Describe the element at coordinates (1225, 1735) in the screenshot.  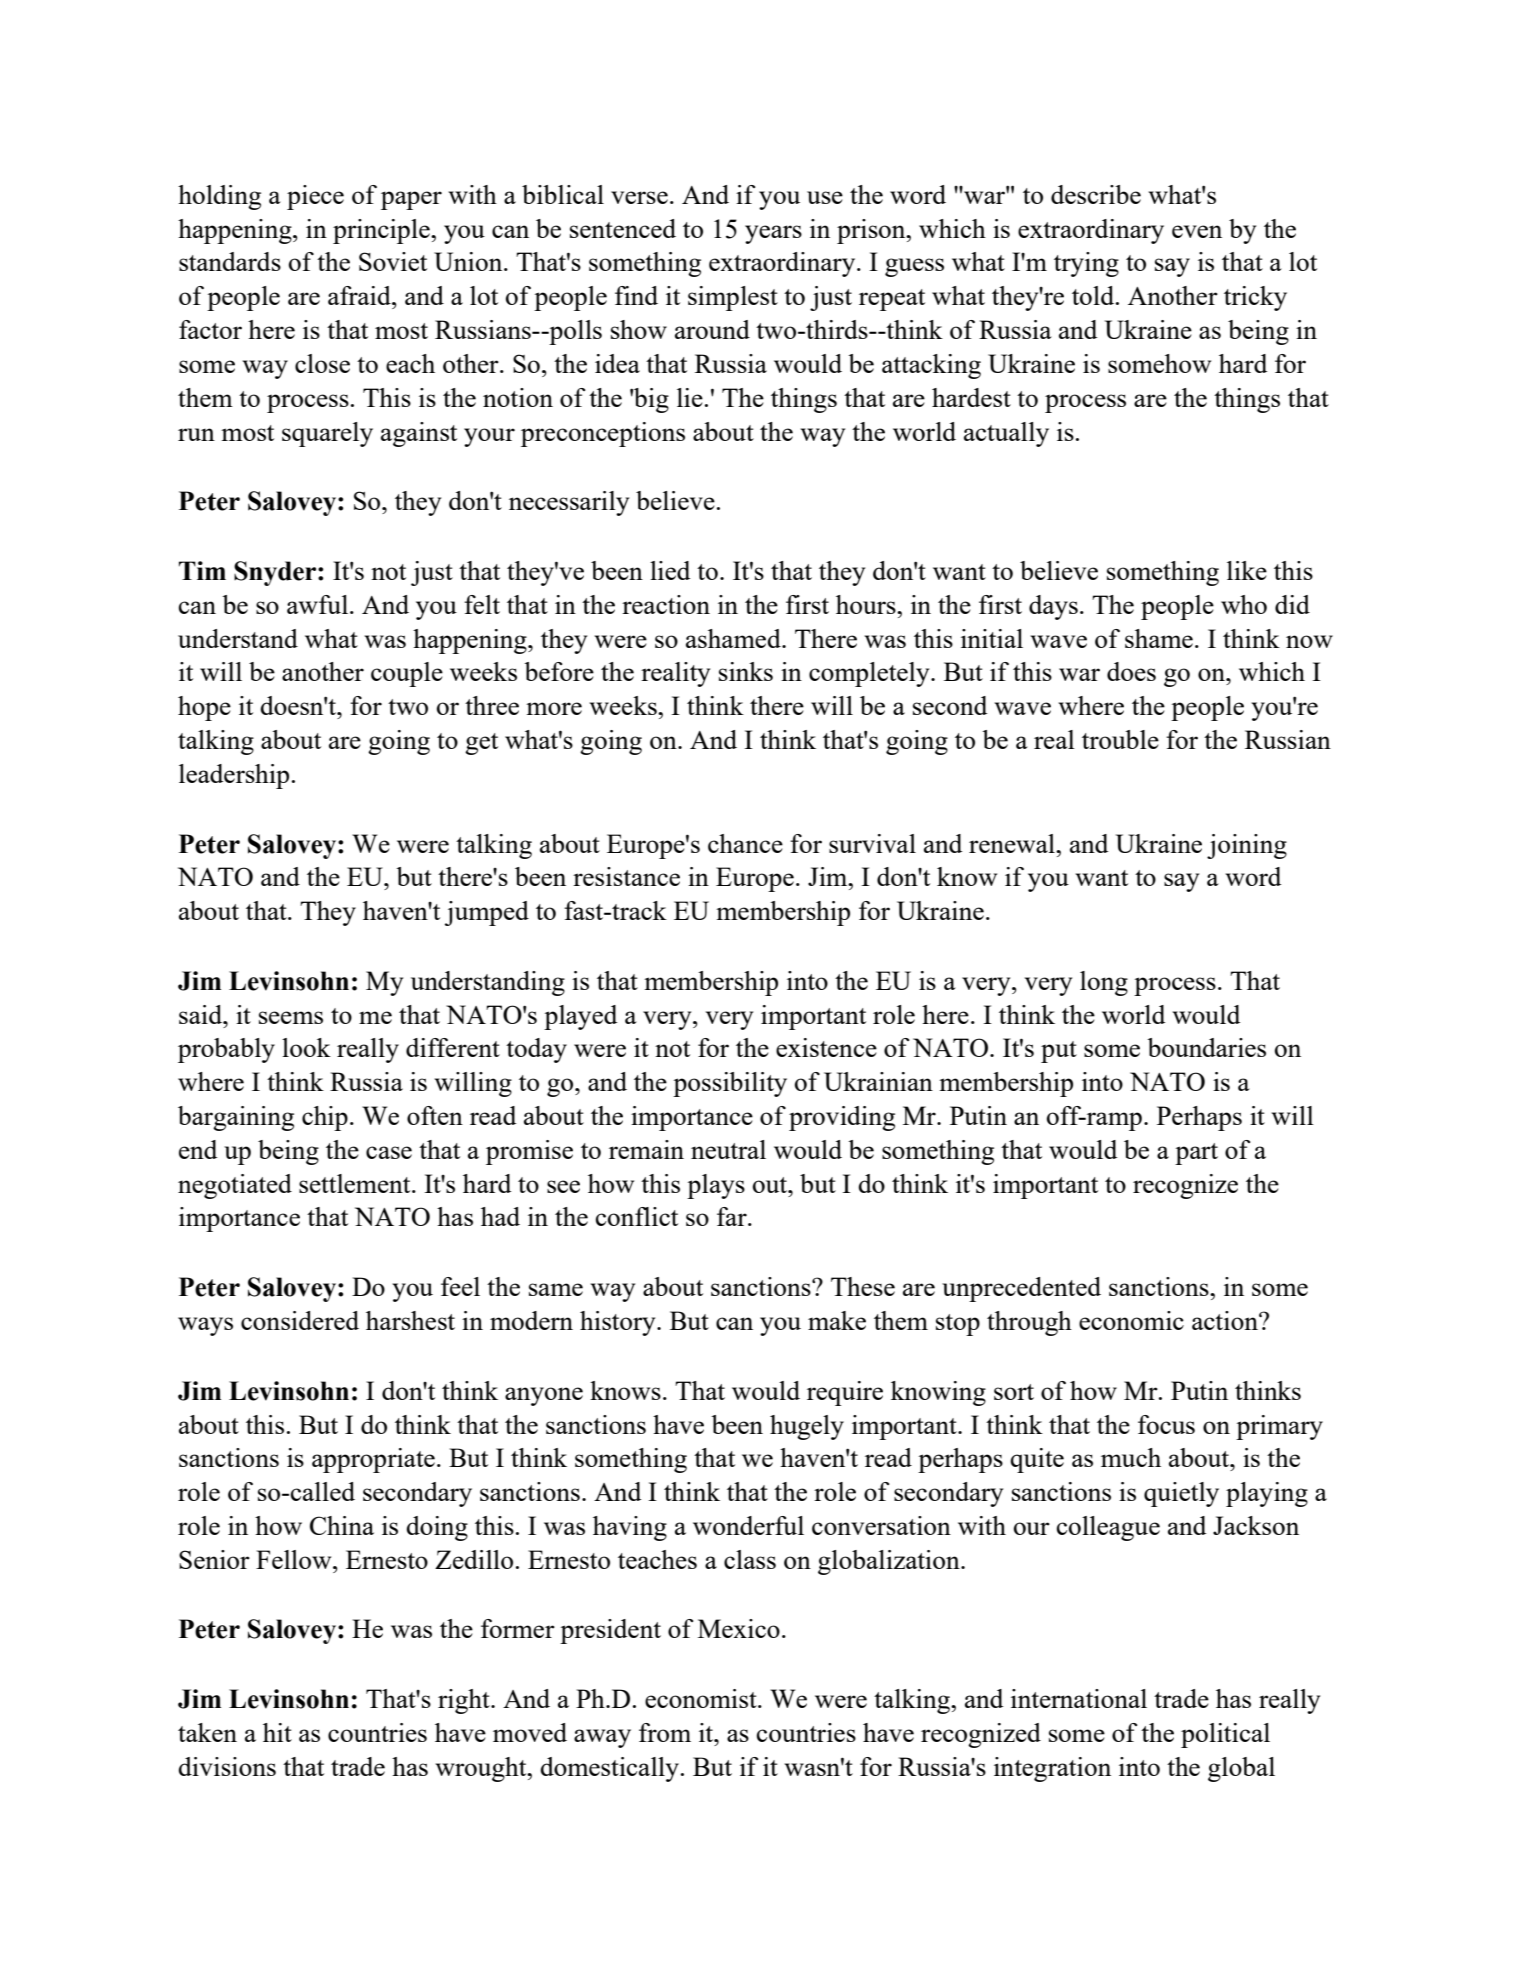
I see `political` at that location.
